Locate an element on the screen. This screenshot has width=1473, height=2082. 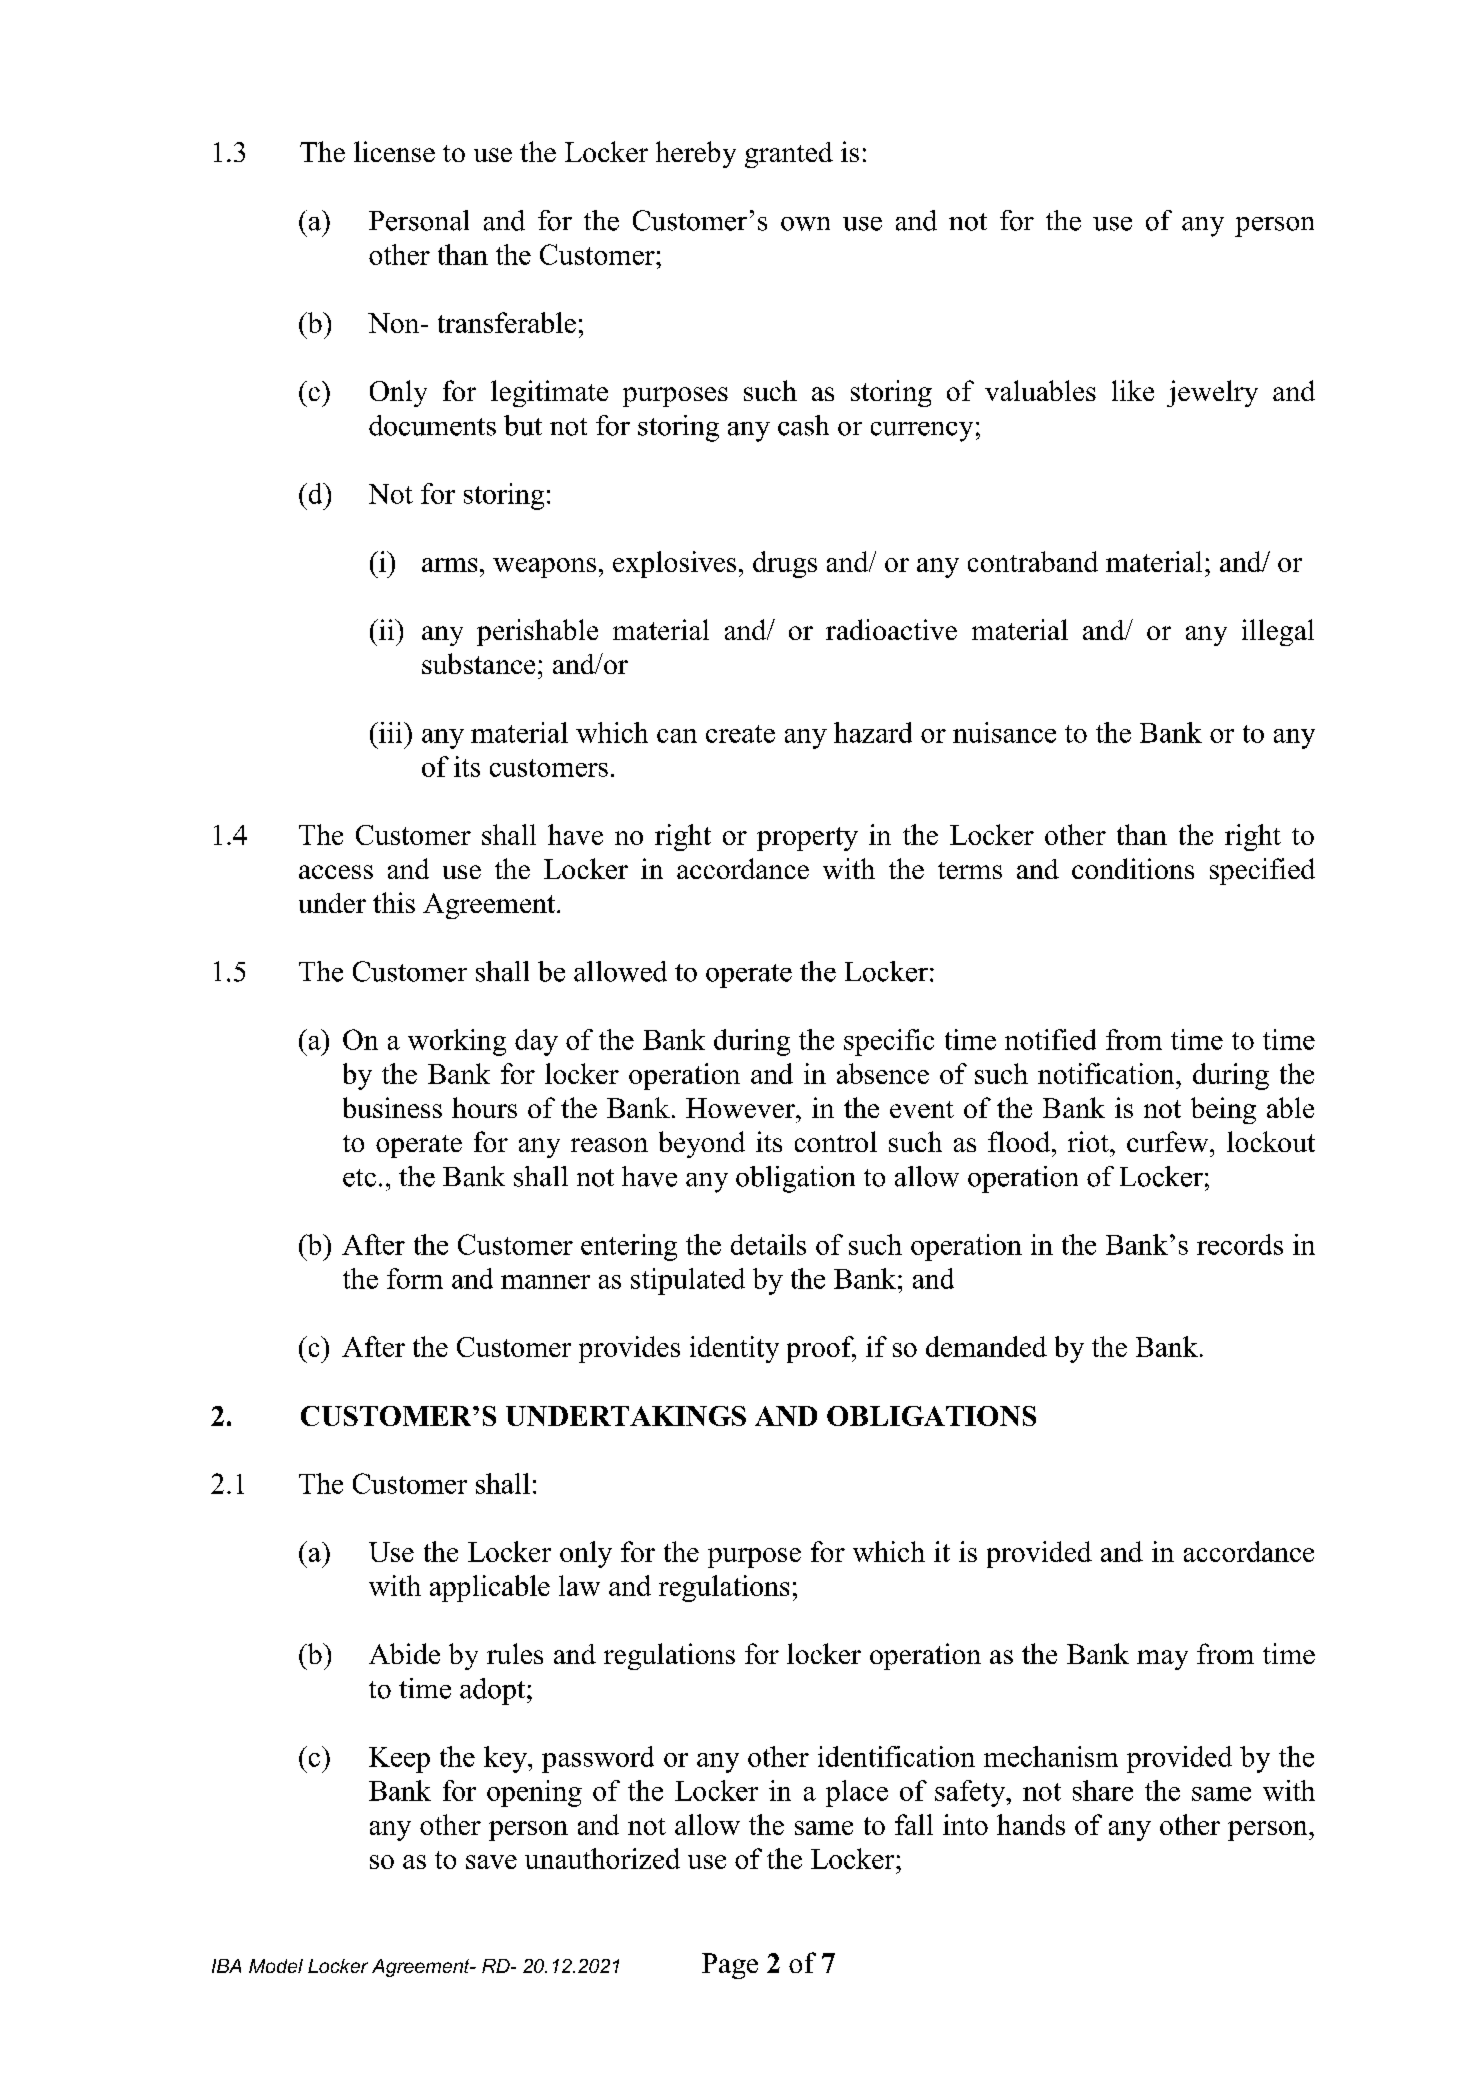
may is located at coordinates (1162, 1660).
